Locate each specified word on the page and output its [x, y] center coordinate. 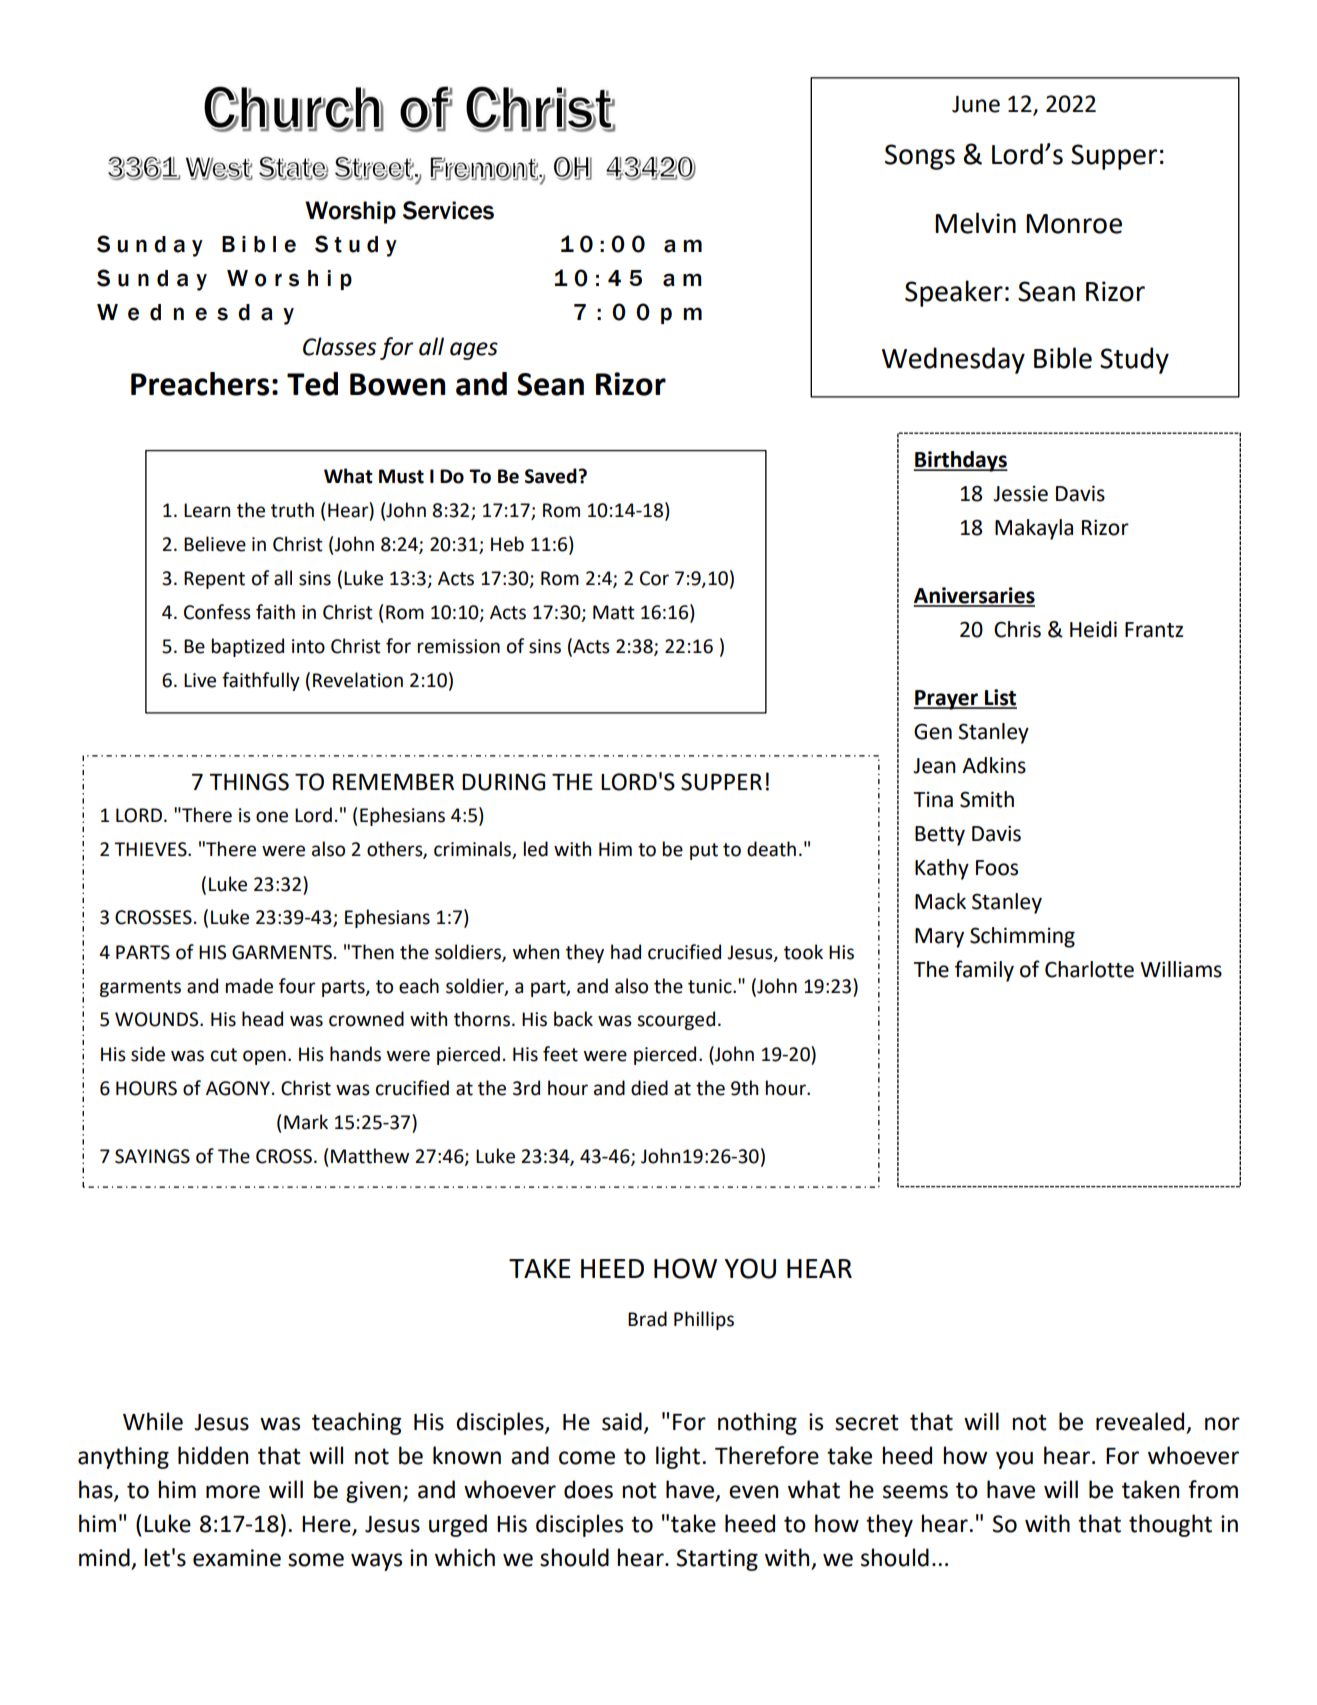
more [233, 1492]
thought [1170, 1525]
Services [448, 210]
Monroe [1074, 224]
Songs [920, 157]
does [588, 1489]
